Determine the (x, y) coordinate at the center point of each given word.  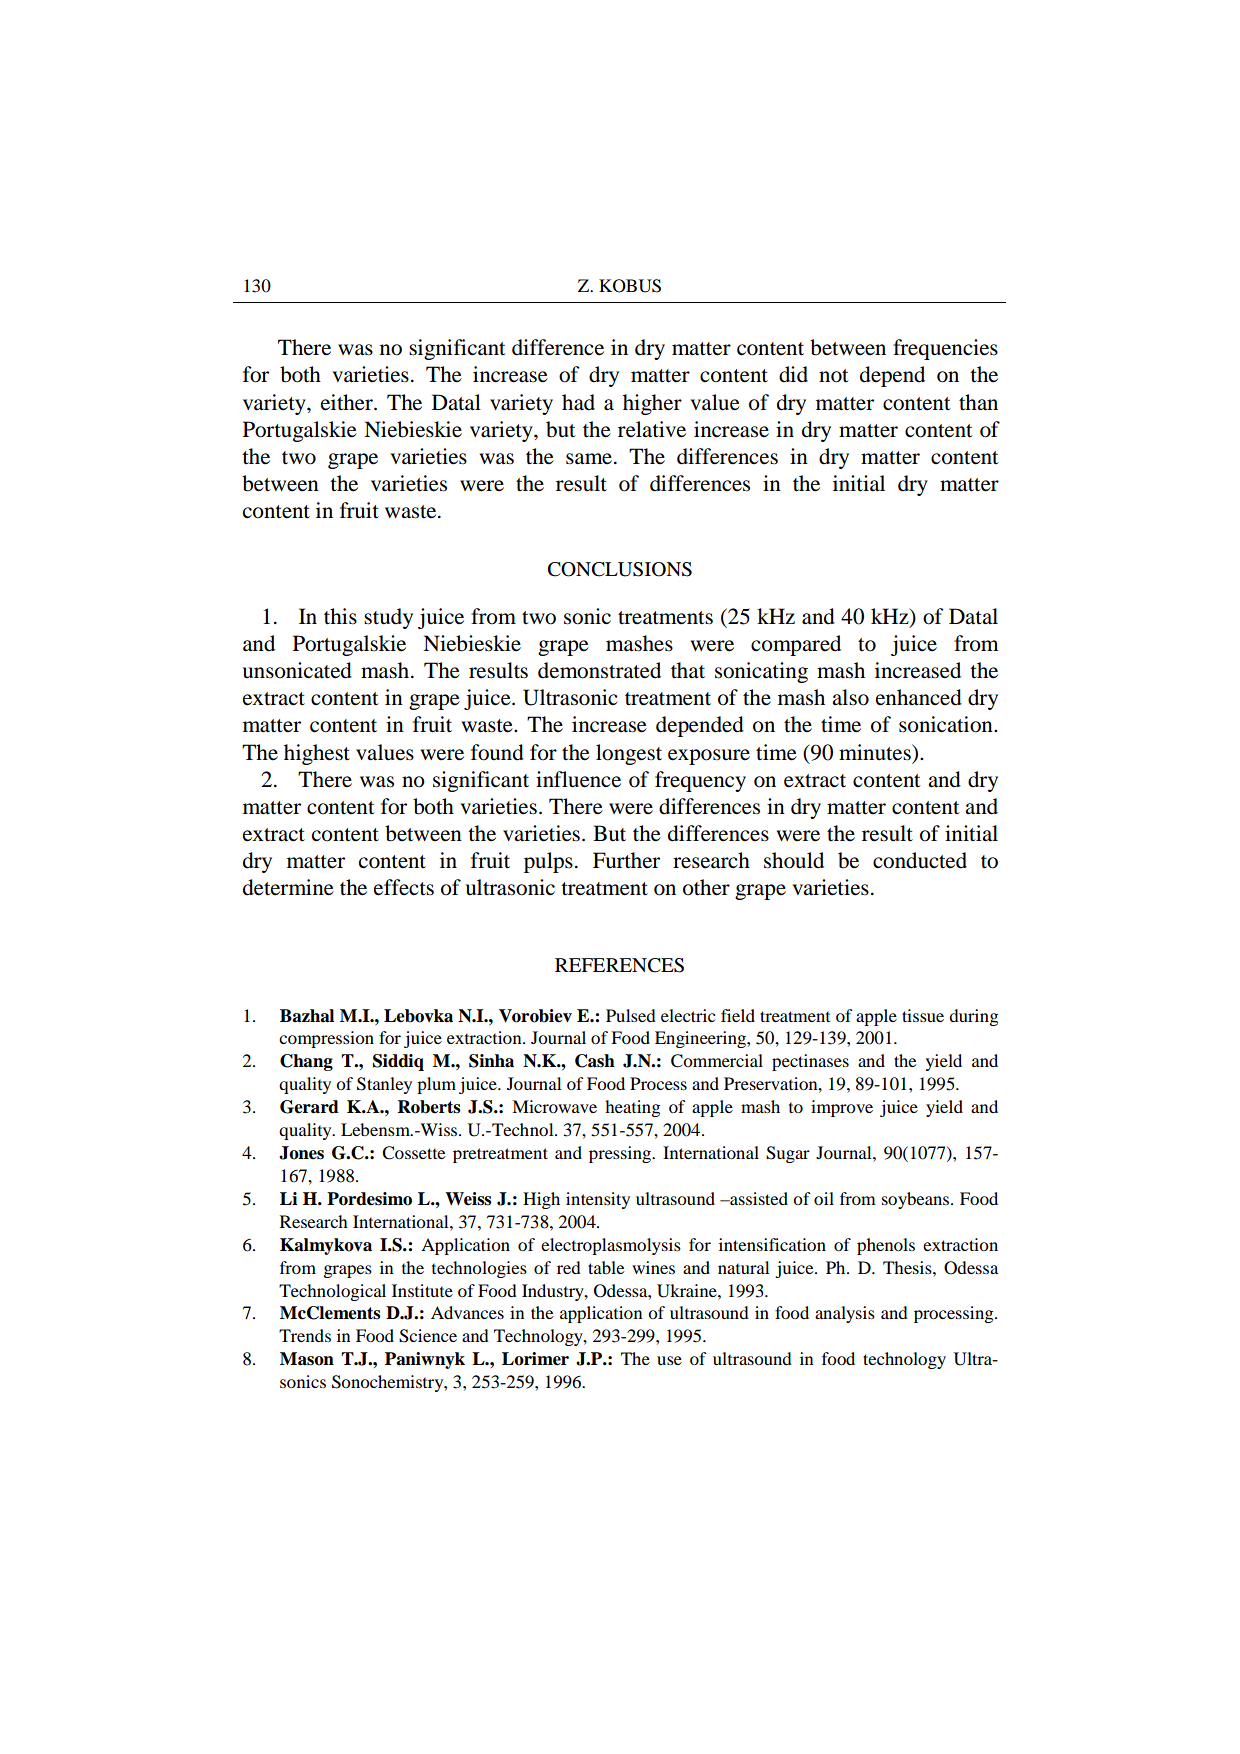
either (348, 402)
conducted (920, 860)
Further (626, 860)
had (578, 402)
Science (428, 1336)
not (834, 376)
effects (404, 887)
